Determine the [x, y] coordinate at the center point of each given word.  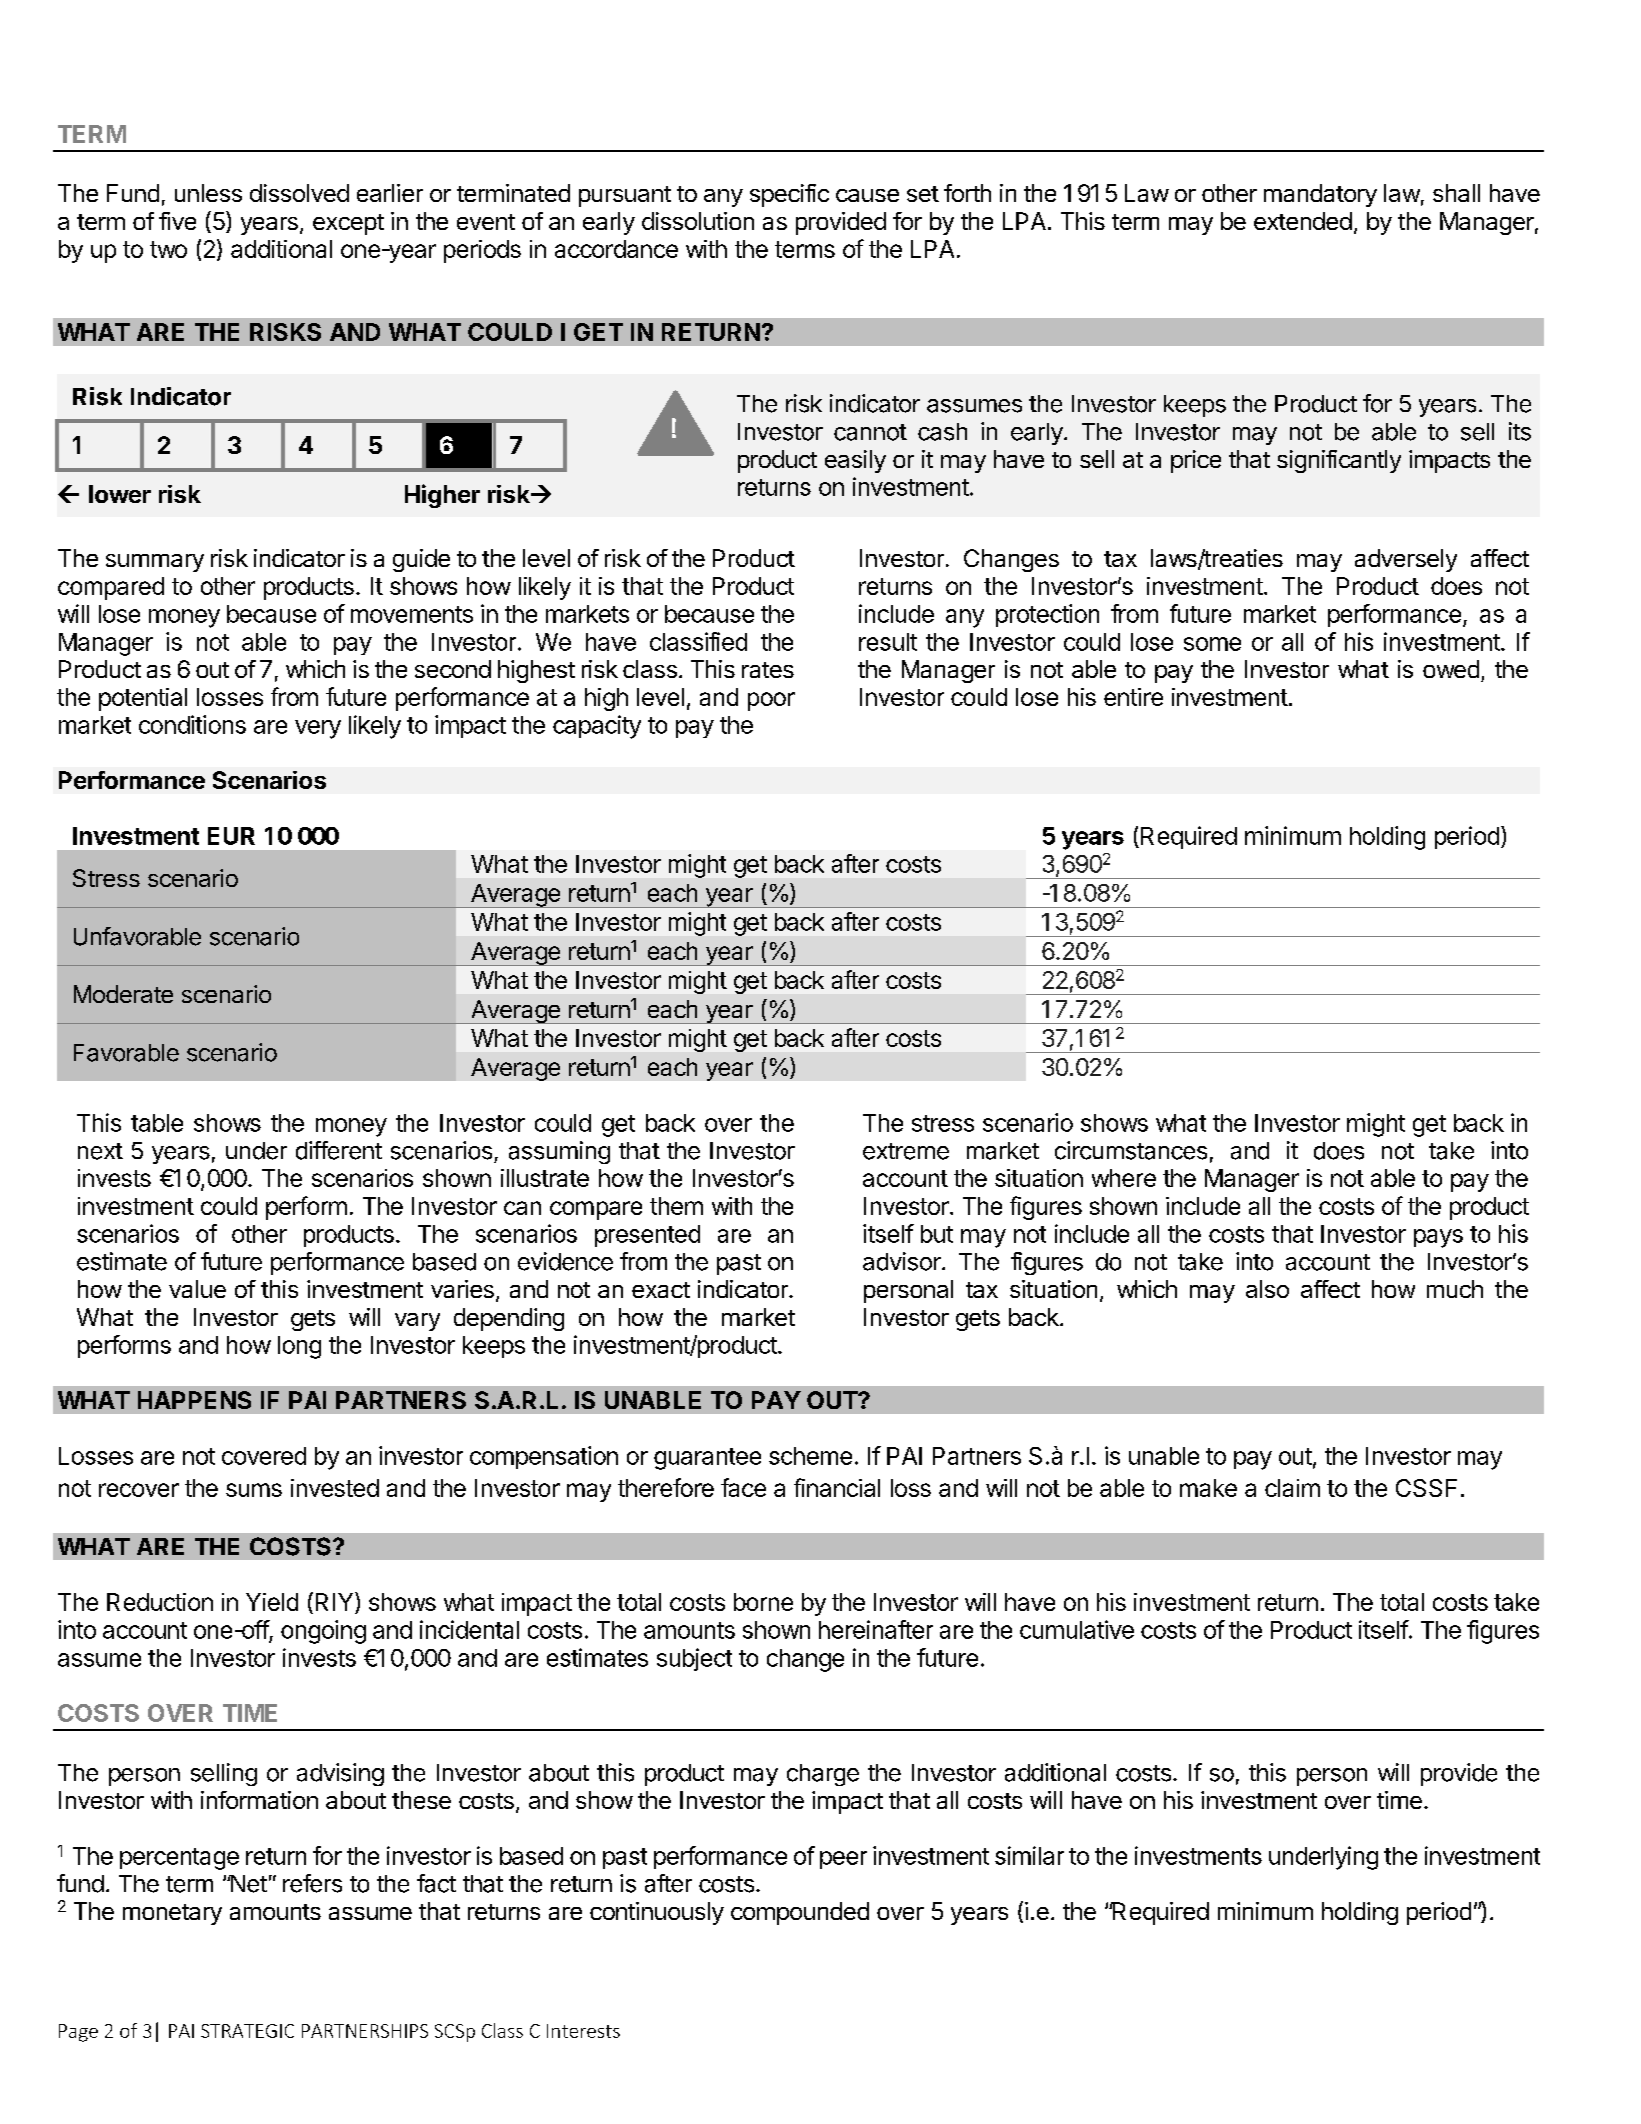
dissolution [698, 221]
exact [661, 1290]
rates [768, 670]
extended [1303, 221]
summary [155, 563]
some [1212, 644]
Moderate [123, 994]
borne [763, 1602]
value [197, 1289]
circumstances [1131, 1150]
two [168, 249]
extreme [906, 1151]
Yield [272, 1602]
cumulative [1077, 1629]
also [1267, 1289]
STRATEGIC [247, 2031]
